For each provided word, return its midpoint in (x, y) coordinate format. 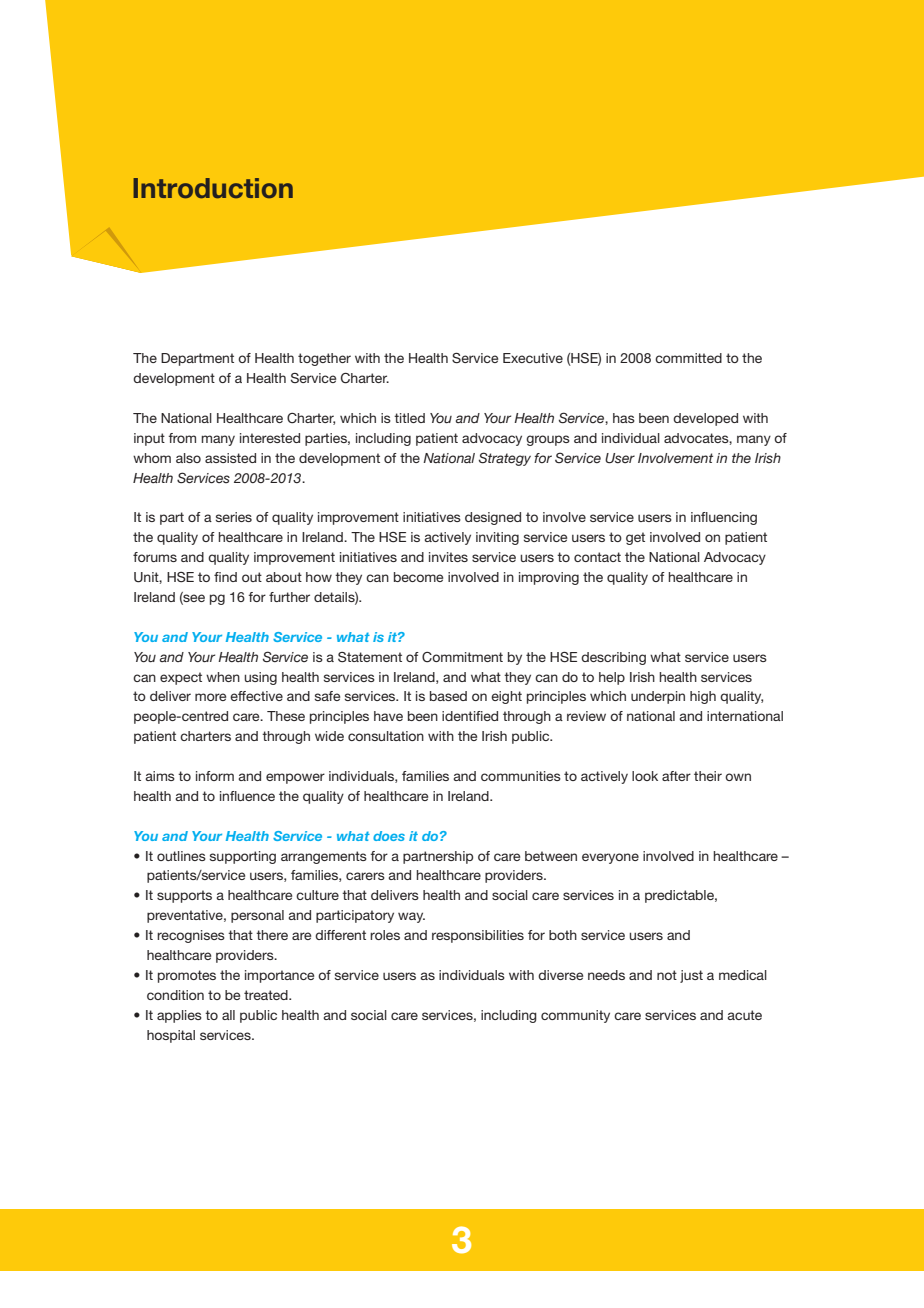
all (228, 1015)
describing (613, 658)
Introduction (213, 188)
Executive (533, 358)
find (225, 577)
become (418, 577)
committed (688, 358)
